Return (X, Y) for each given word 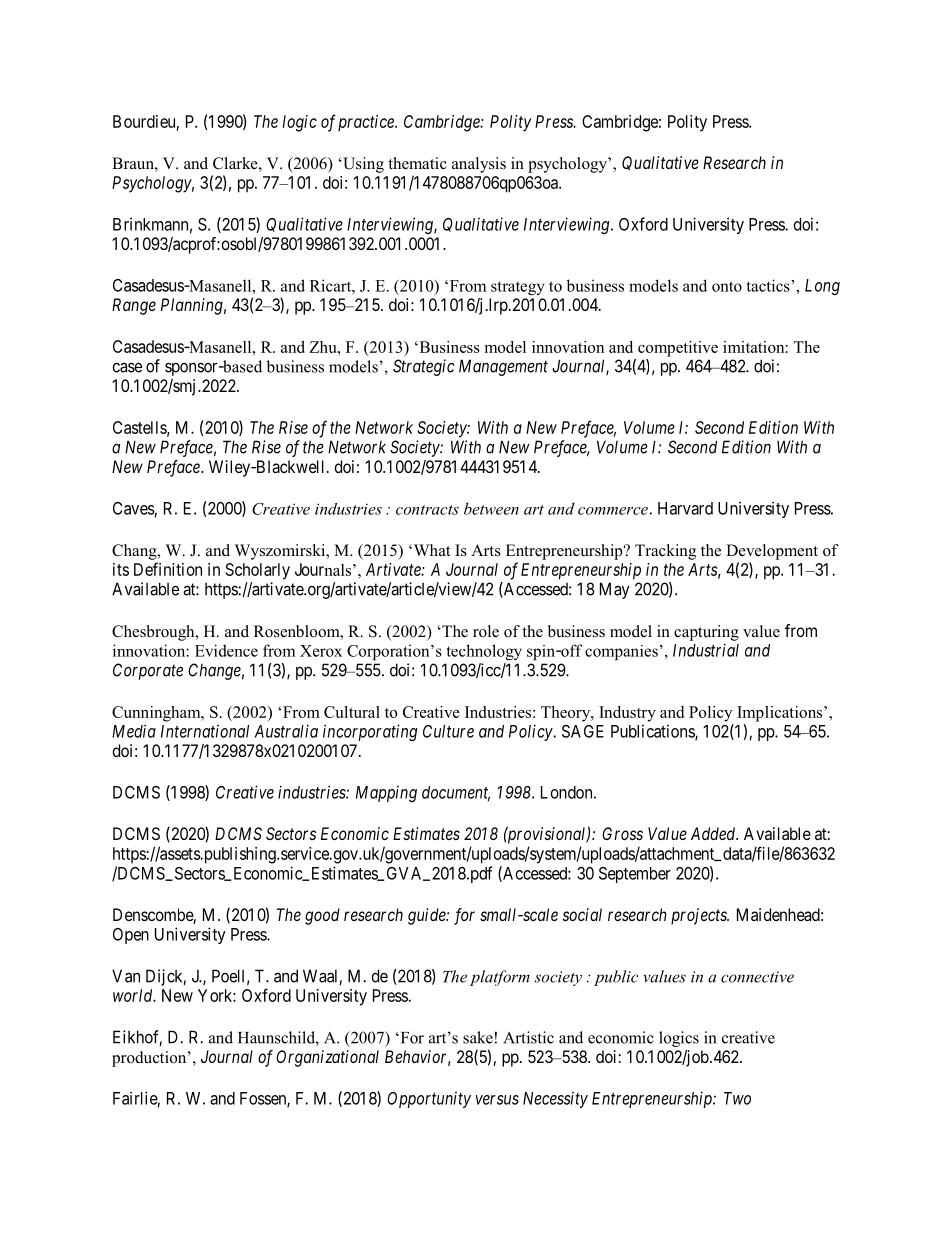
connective (757, 977)
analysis (479, 165)
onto (727, 286)
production (150, 1059)
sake (478, 1037)
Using (362, 165)
